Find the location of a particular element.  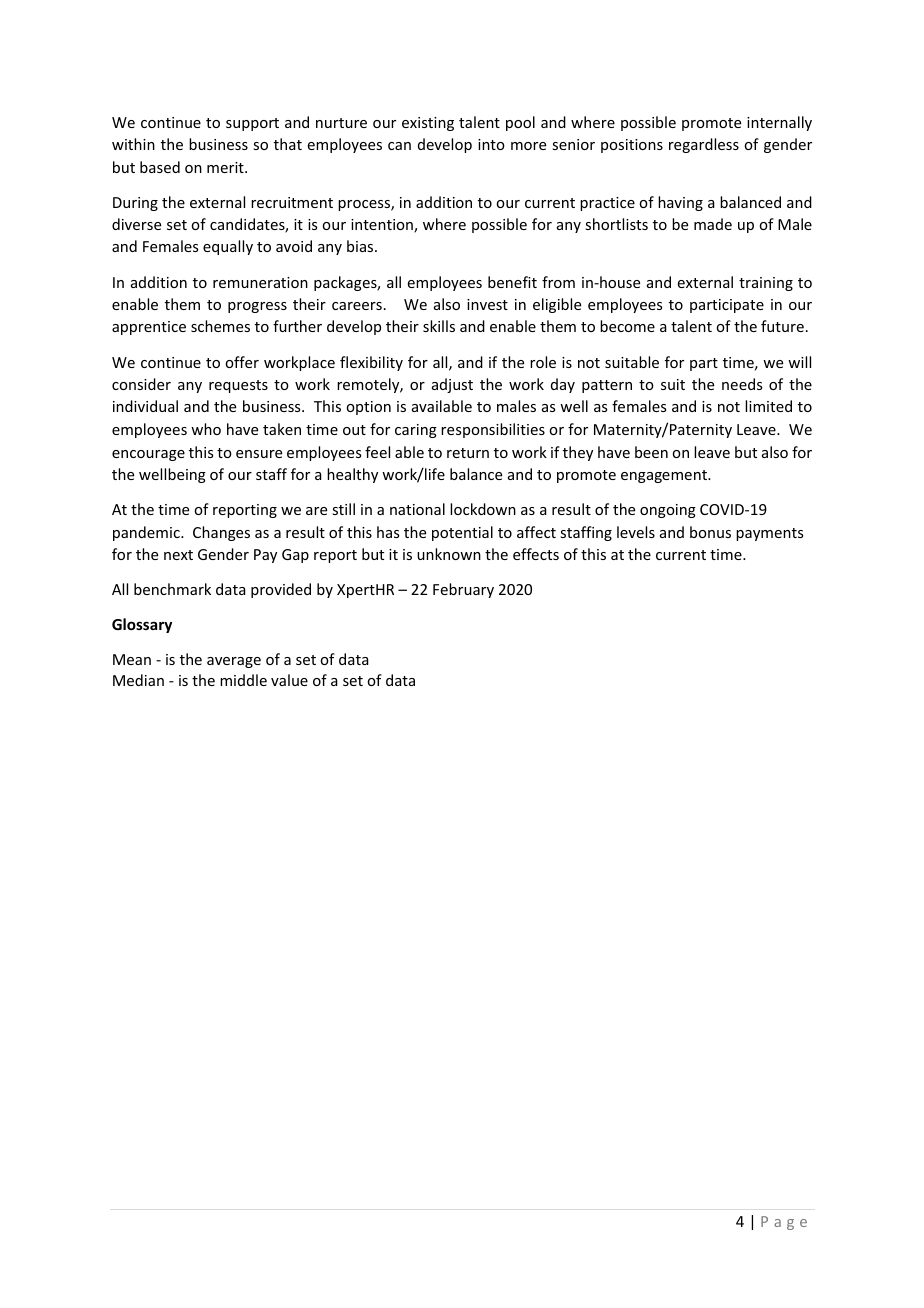

benefit is located at coordinates (512, 282).
